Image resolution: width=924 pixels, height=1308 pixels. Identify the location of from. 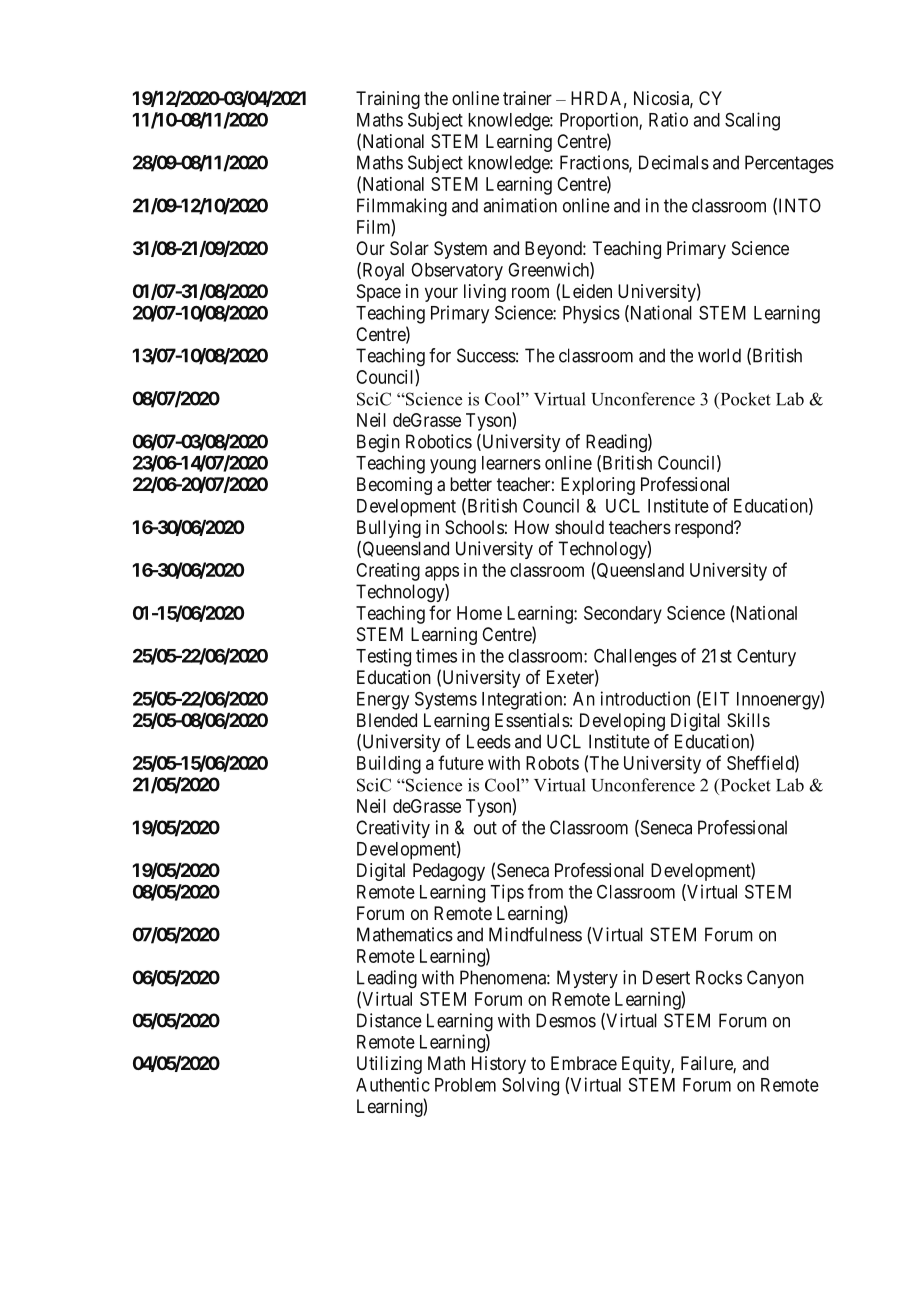
(545, 891).
